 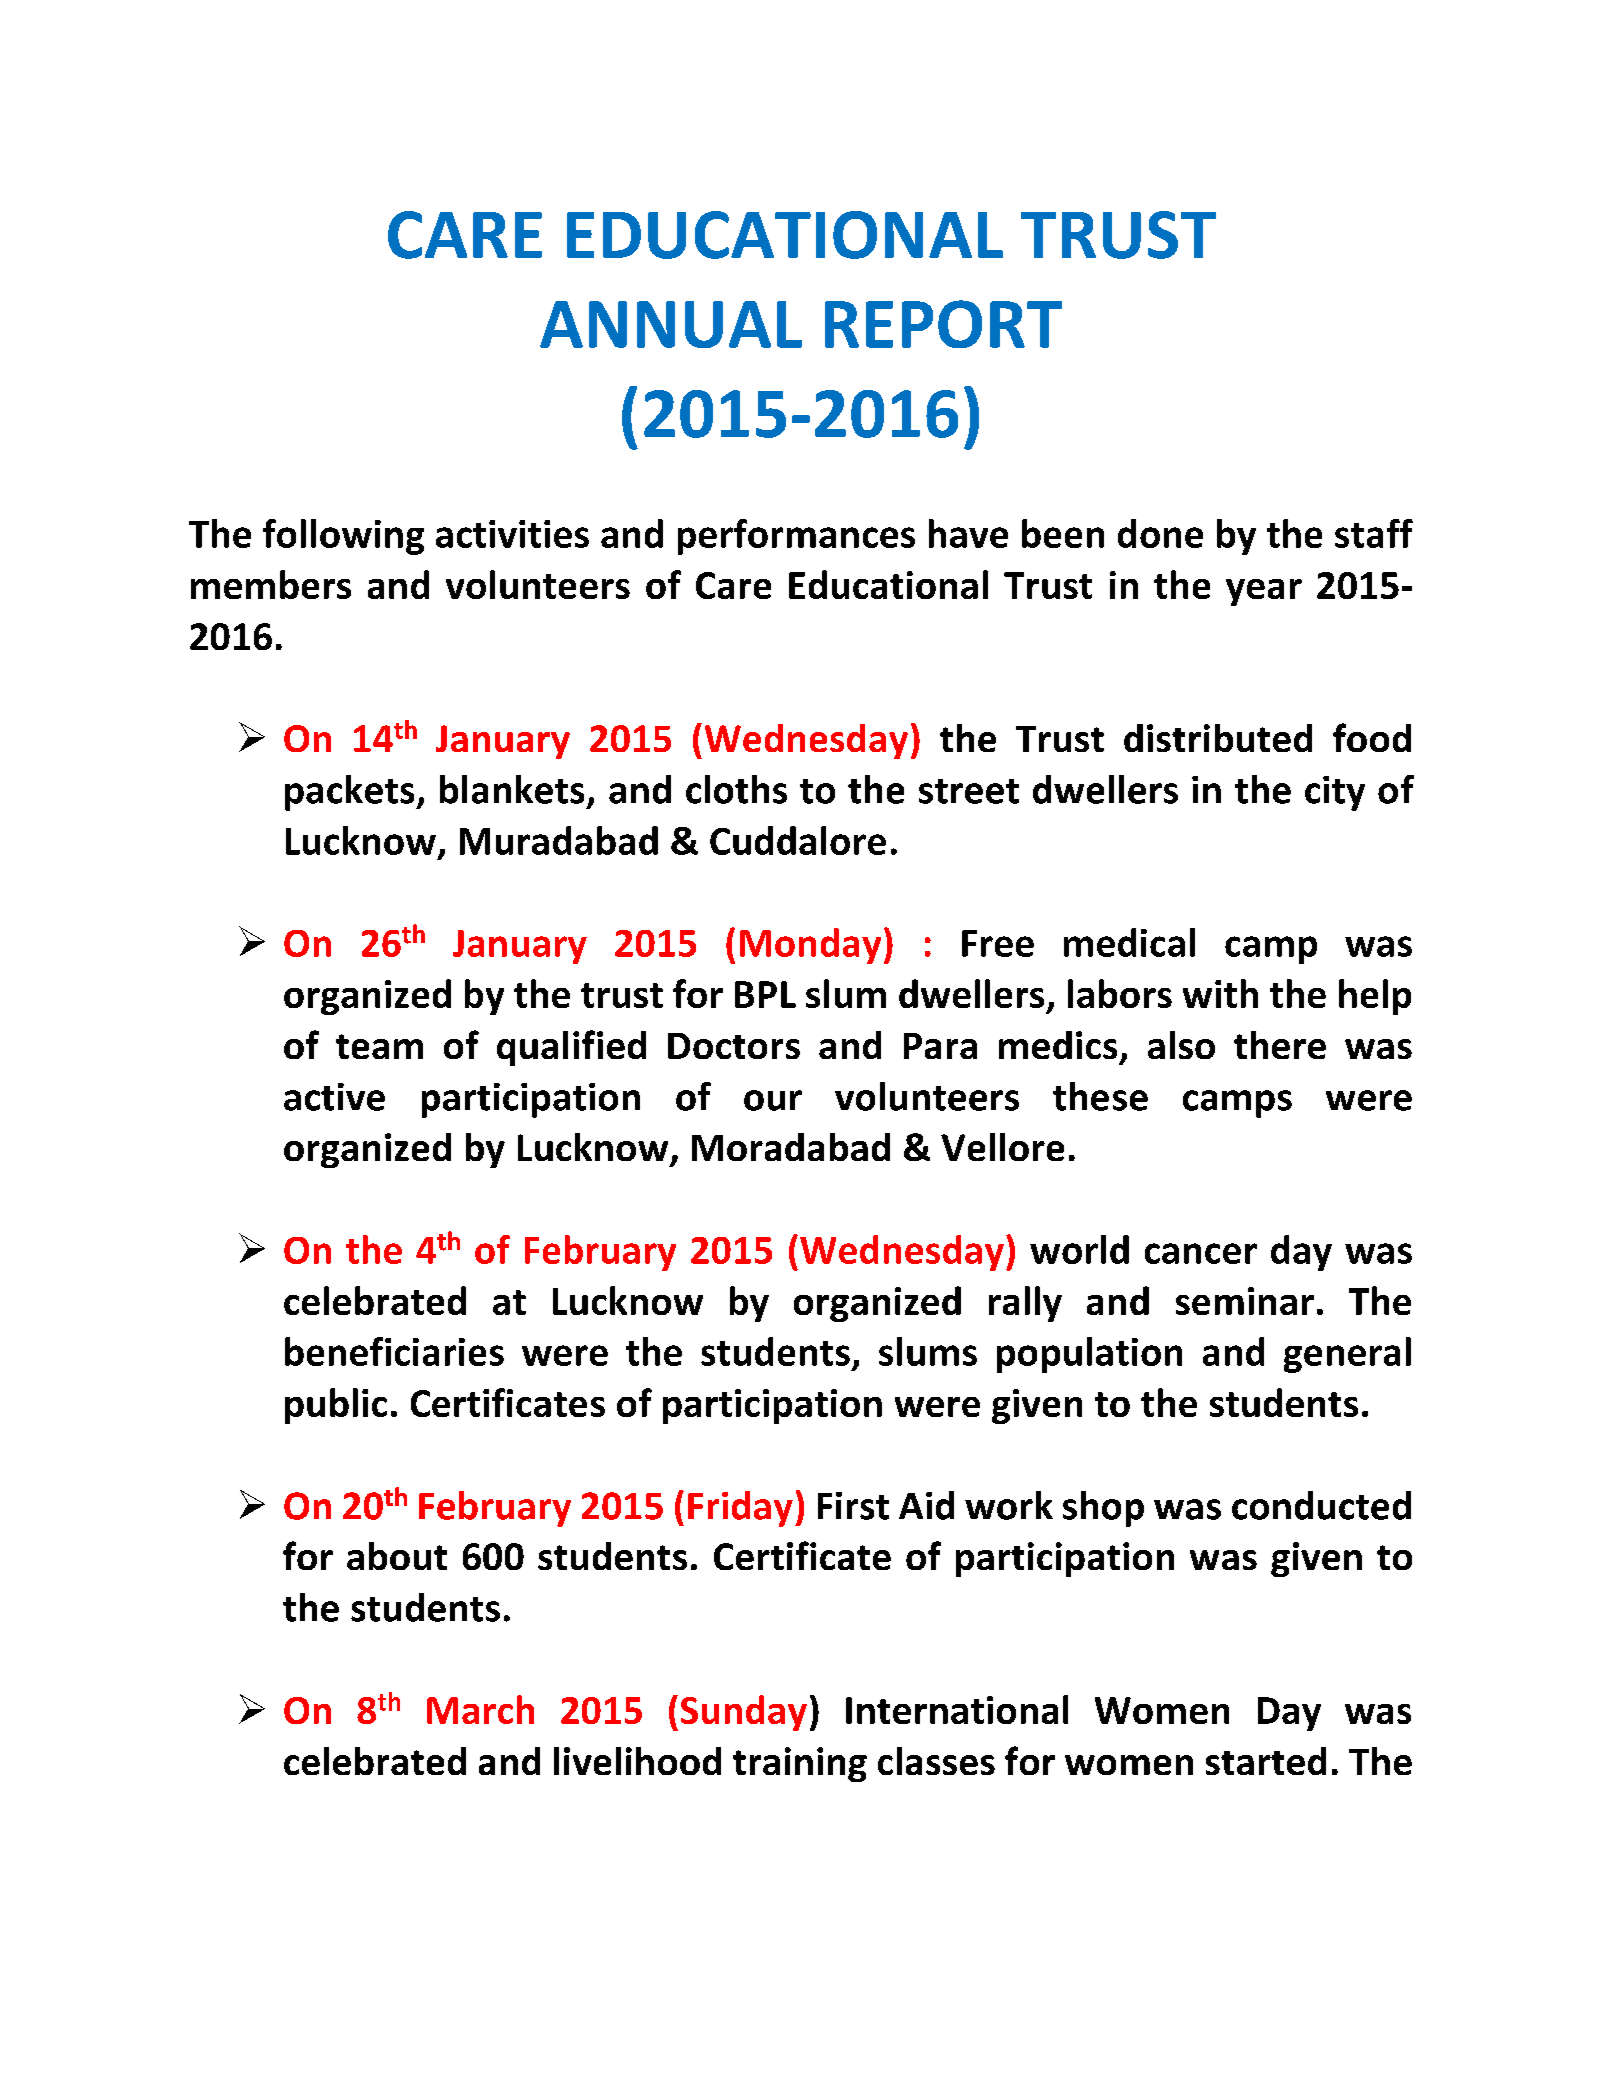 I want to click on distributed, so click(x=1218, y=738).
